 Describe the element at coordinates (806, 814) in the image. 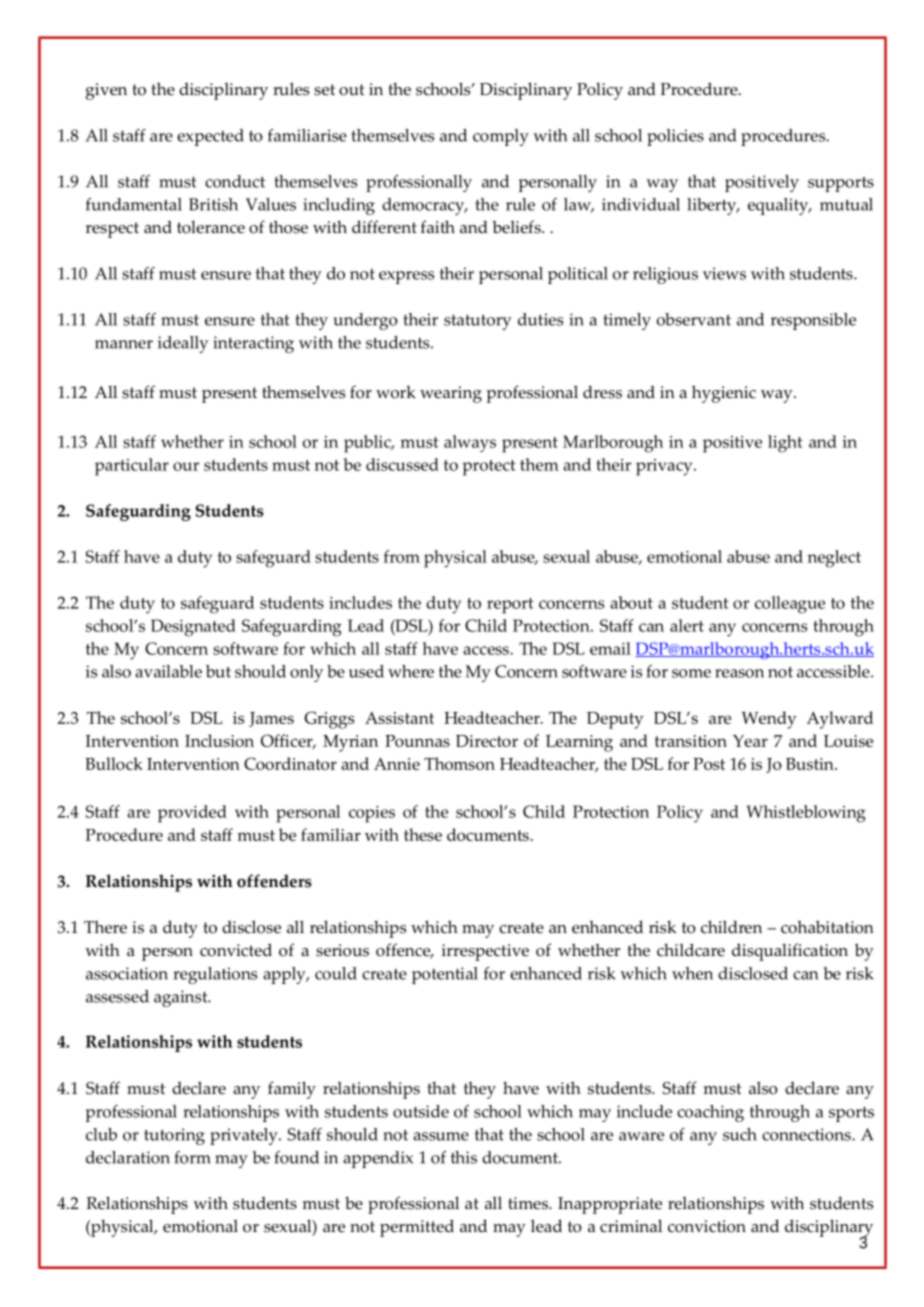

I see `Whistleblowing` at that location.
